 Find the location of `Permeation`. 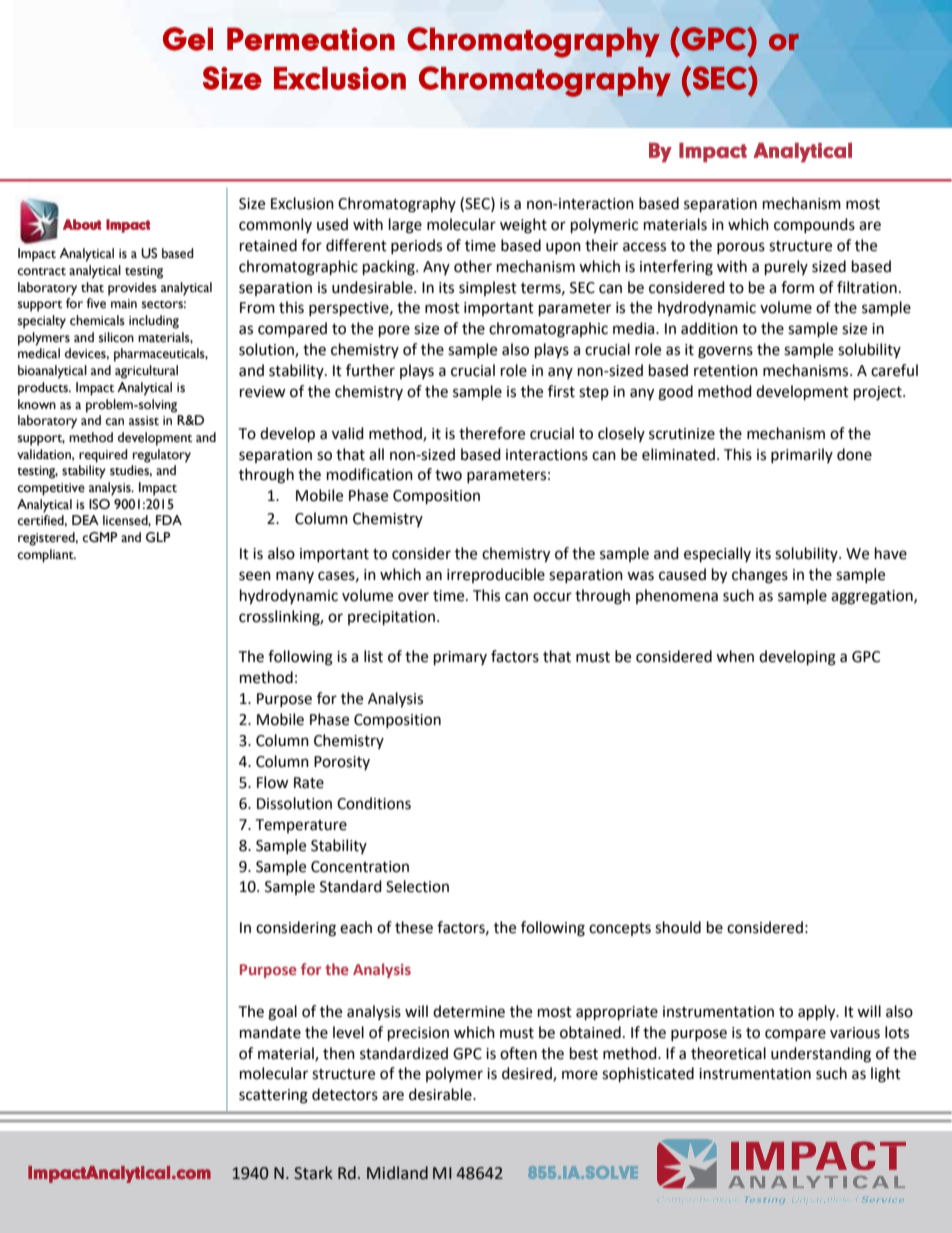

Permeation is located at coordinates (311, 39).
